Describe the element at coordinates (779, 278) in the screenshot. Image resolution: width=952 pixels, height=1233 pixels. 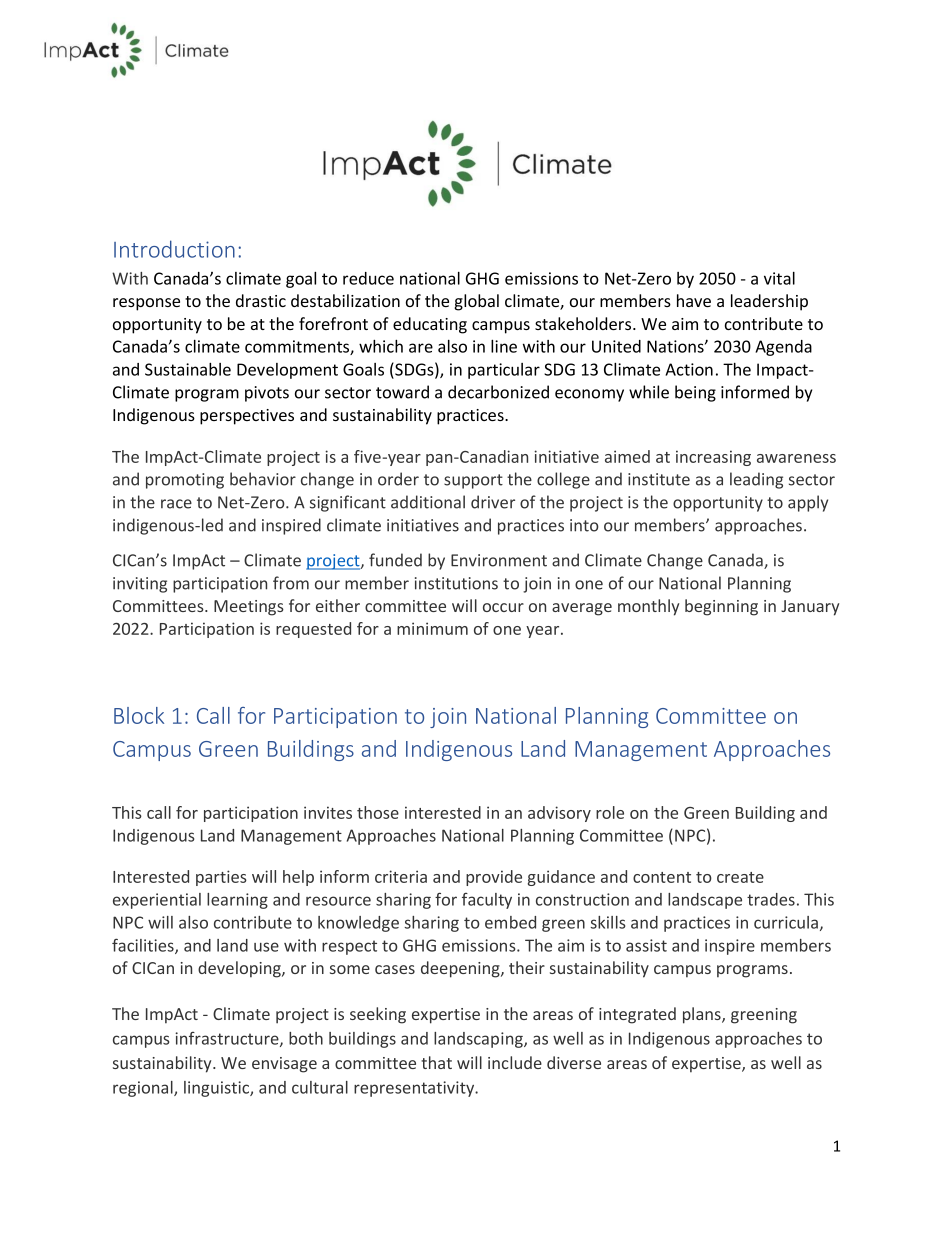
I see `vital` at that location.
